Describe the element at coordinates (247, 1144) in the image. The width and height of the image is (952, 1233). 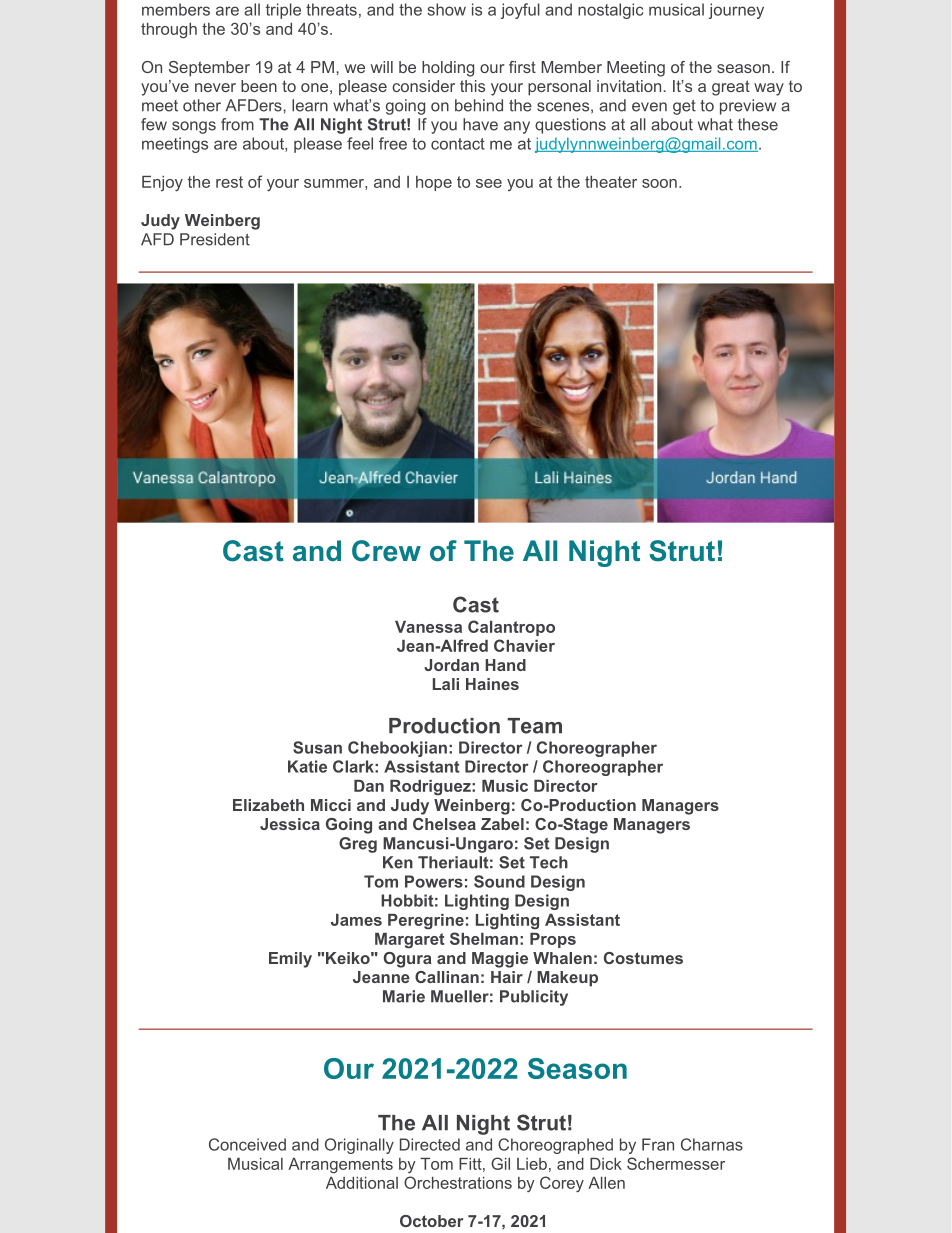
I see `Conceived` at that location.
